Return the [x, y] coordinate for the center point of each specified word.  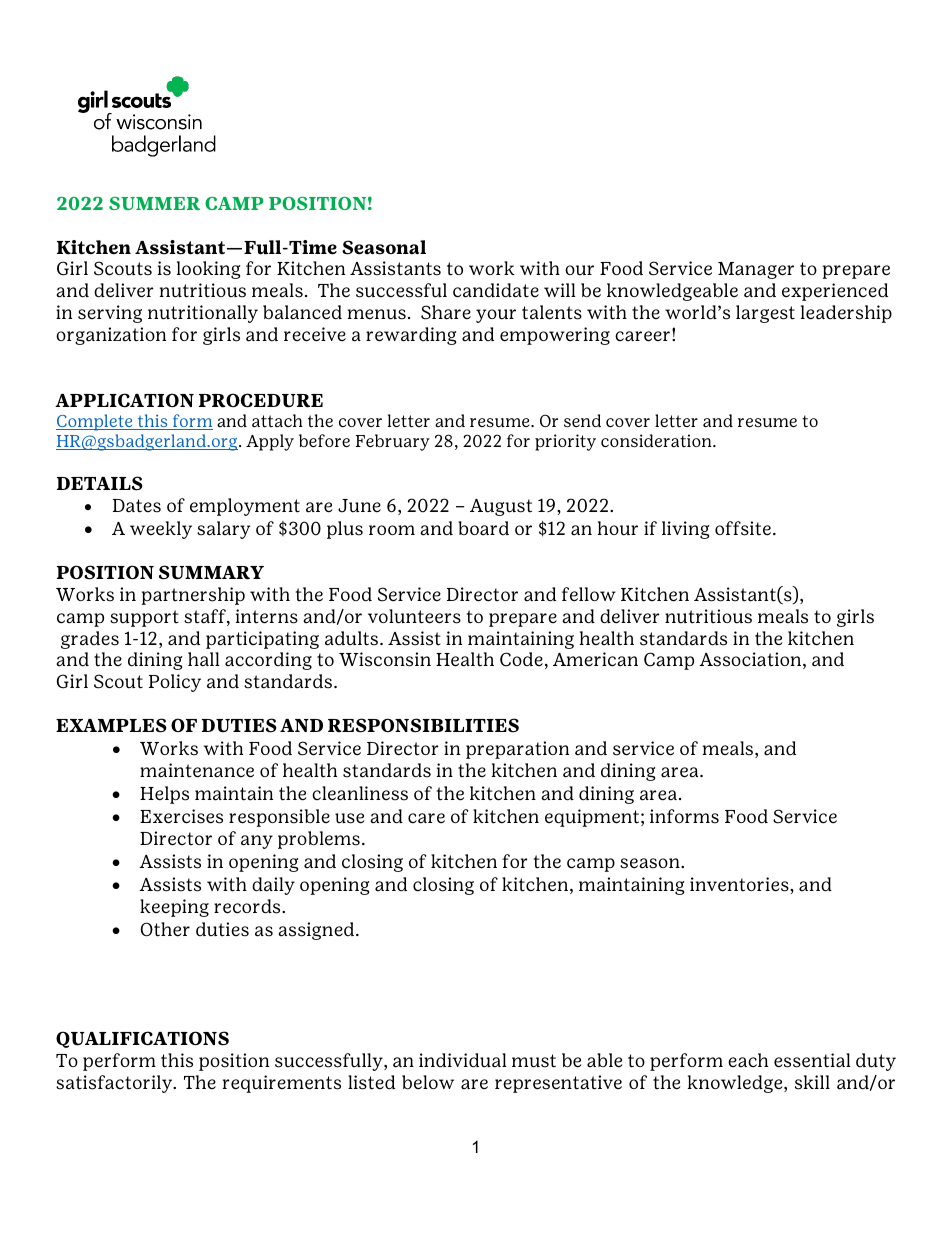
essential [812, 1060]
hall [204, 659]
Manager [756, 270]
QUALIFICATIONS [142, 1039]
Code [521, 659]
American [595, 659]
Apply [270, 442]
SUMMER [154, 203]
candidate [496, 290]
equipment [592, 818]
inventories [740, 884]
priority [565, 442]
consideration [657, 441]
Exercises [181, 816]
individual [463, 1060]
